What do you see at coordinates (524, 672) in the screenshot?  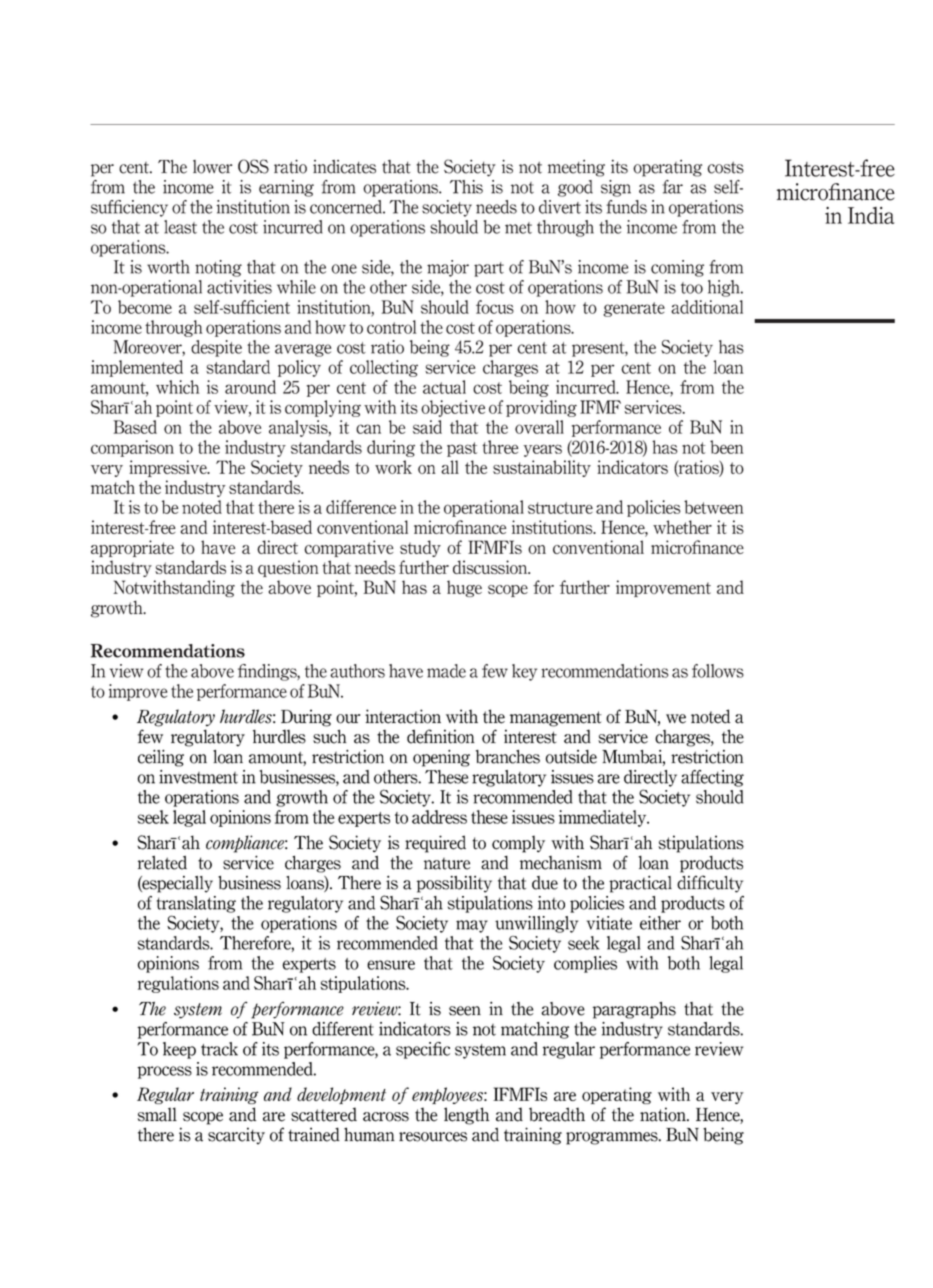 I see `key` at bounding box center [524, 672].
